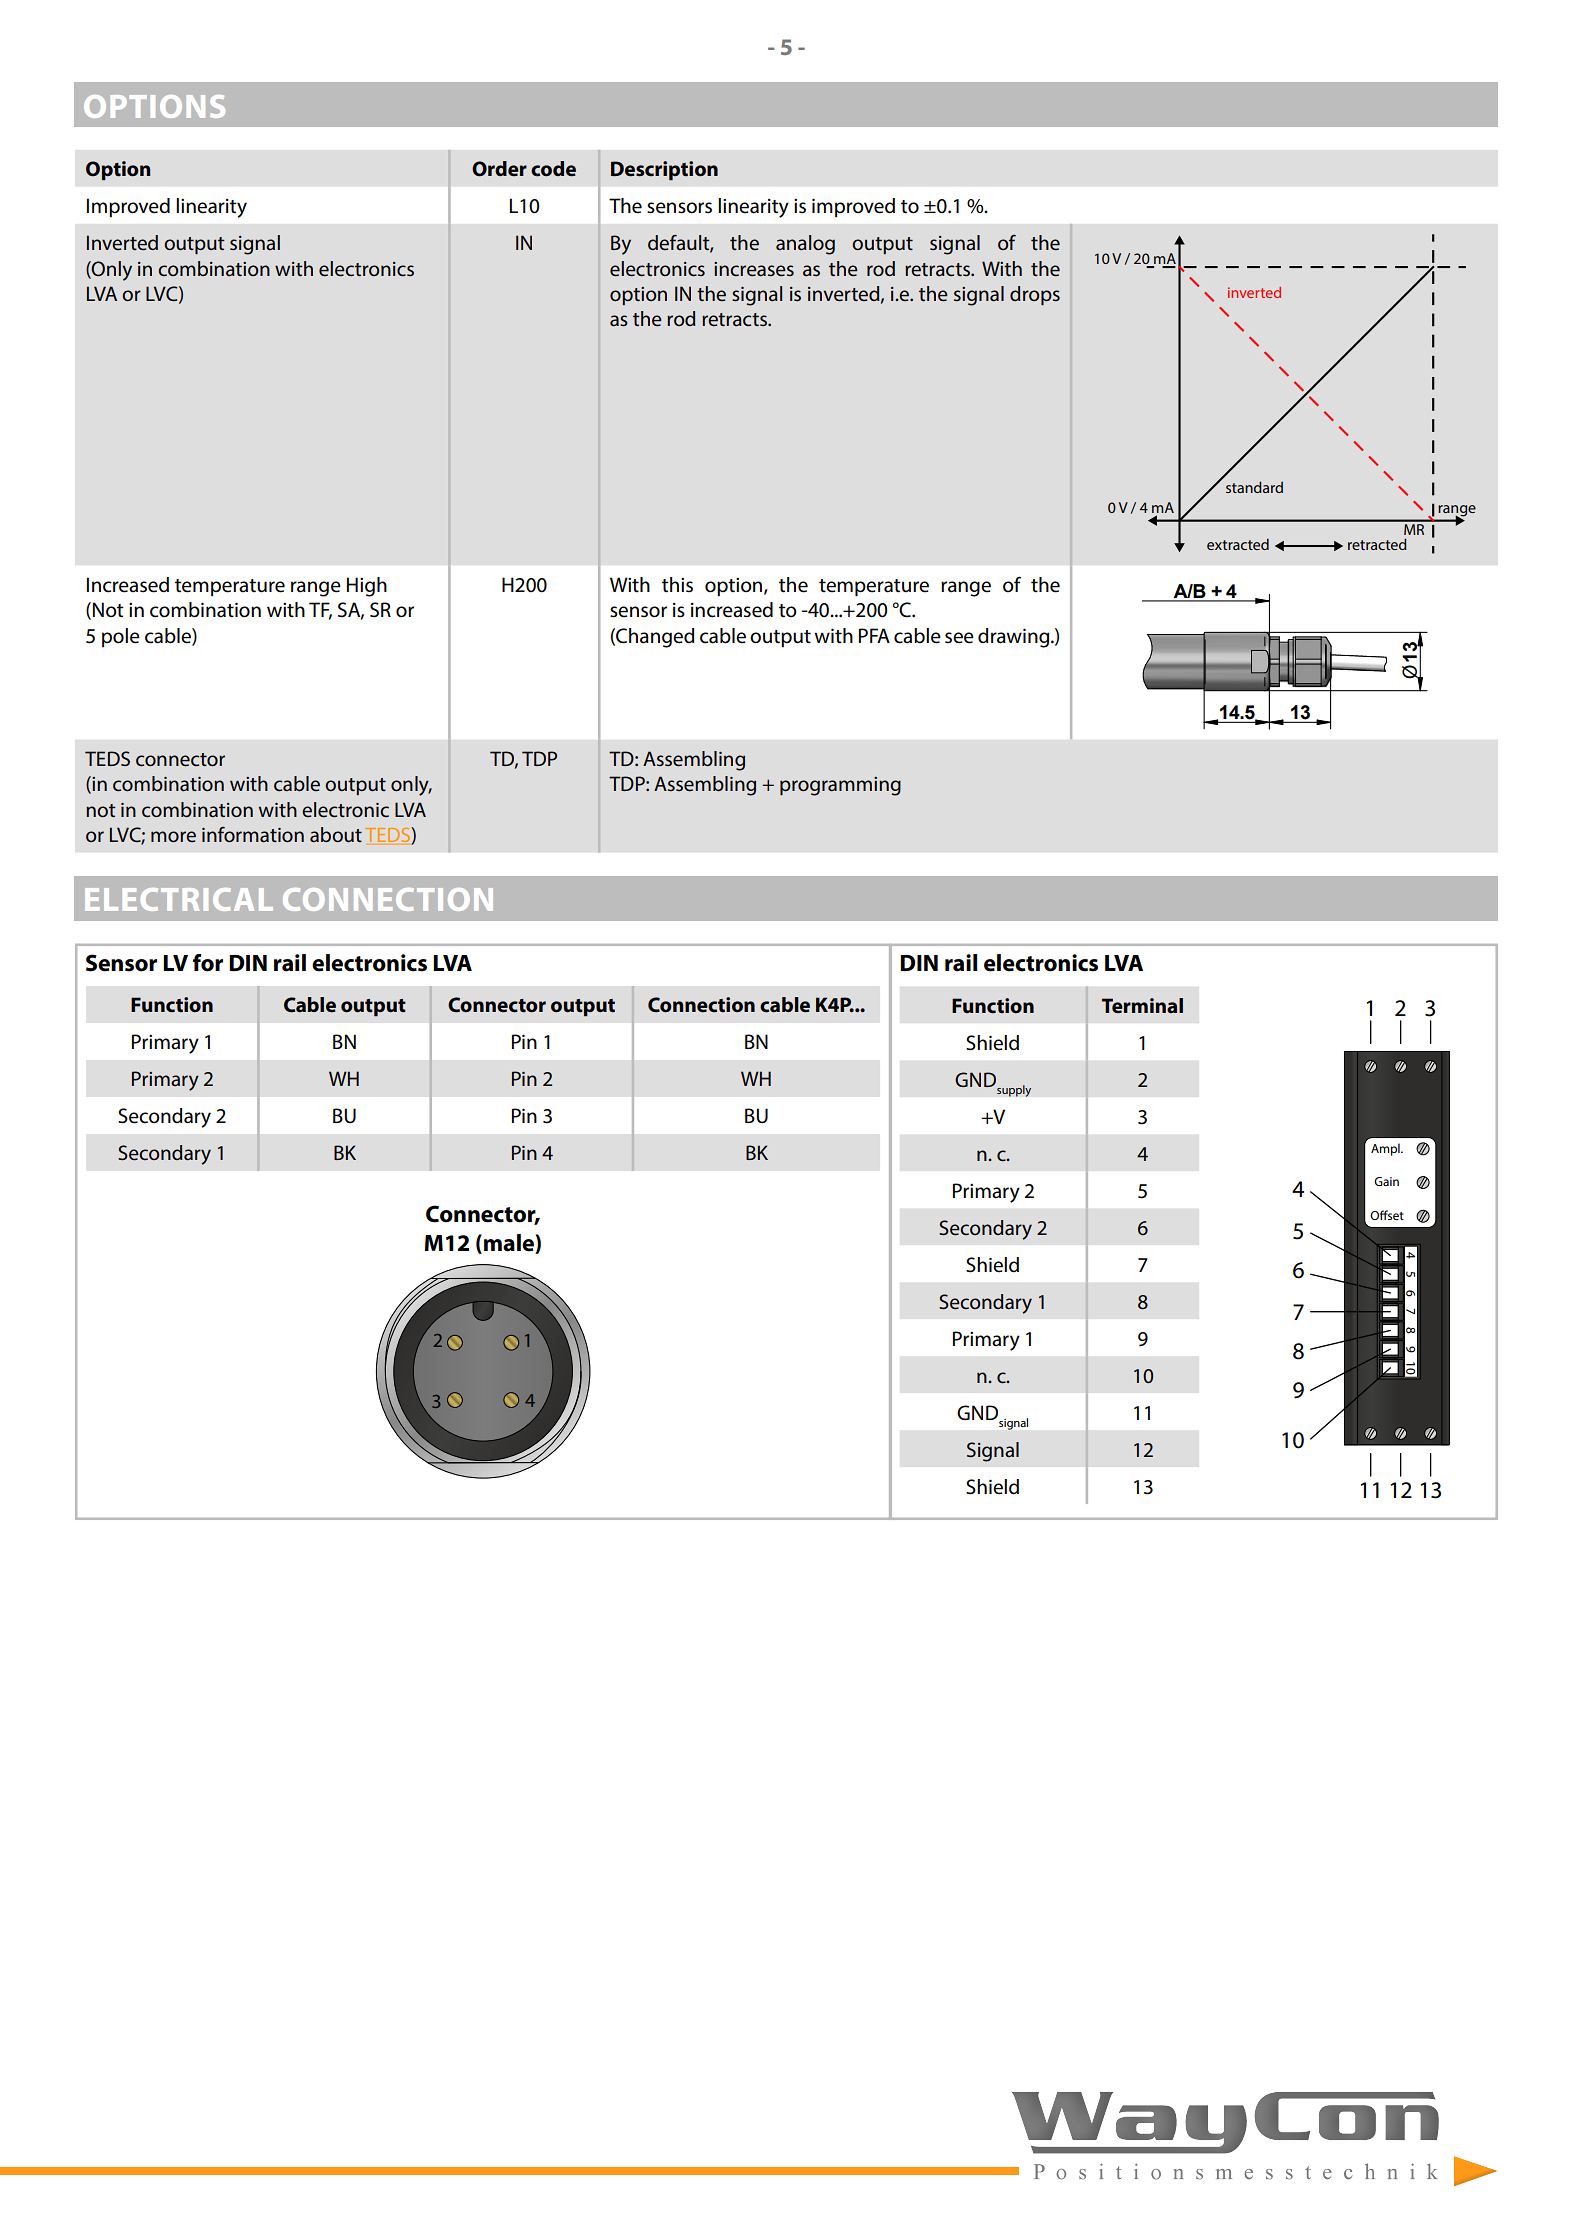 Image resolution: width=1573 pixels, height=2224 pixels. Describe the element at coordinates (253, 835) in the screenshot. I see `information` at that location.
